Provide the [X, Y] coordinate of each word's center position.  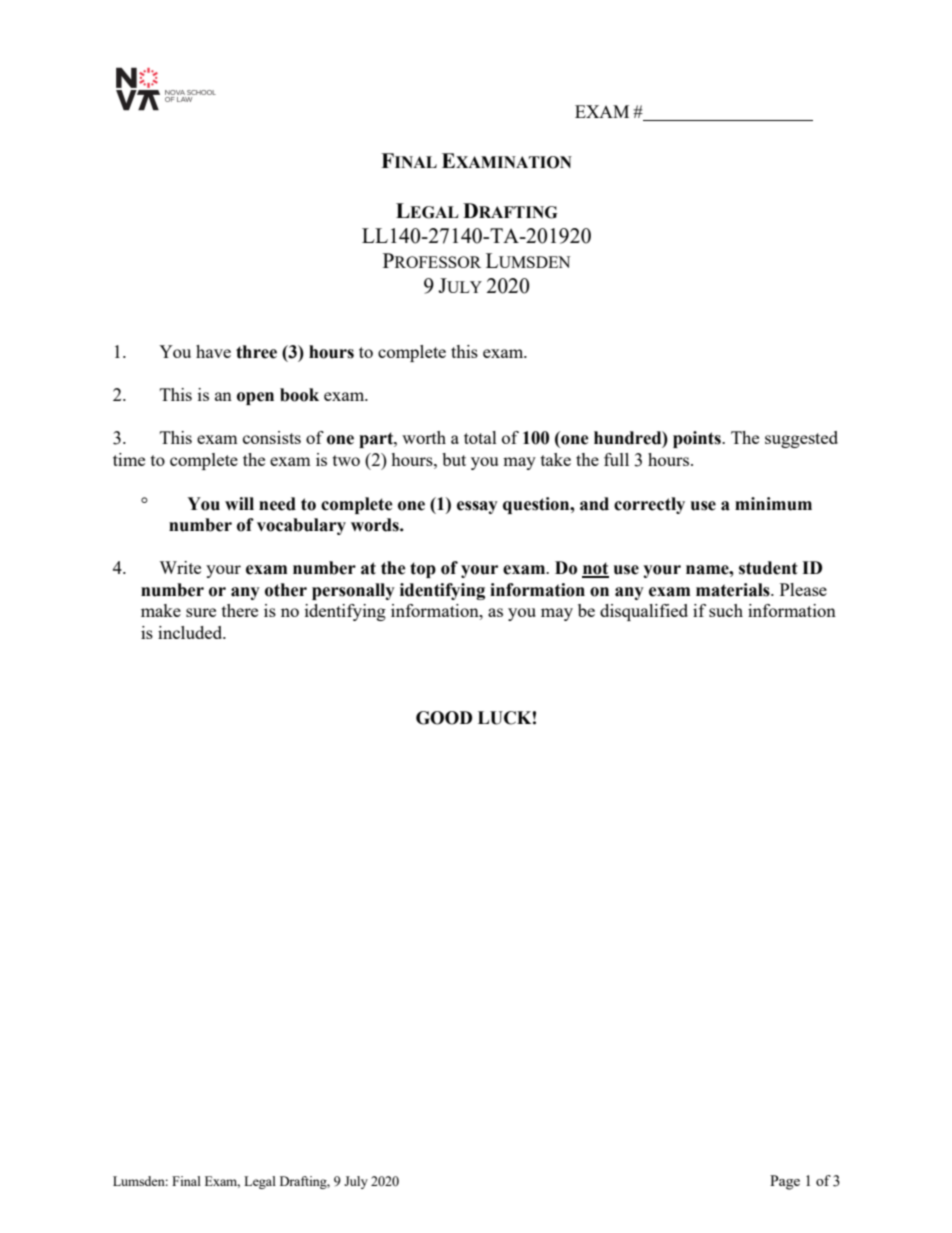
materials [734, 590]
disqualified [644, 612]
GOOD [444, 718]
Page [785, 1182]
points [698, 439]
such [726, 610]
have [213, 351]
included [191, 632]
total [480, 437]
